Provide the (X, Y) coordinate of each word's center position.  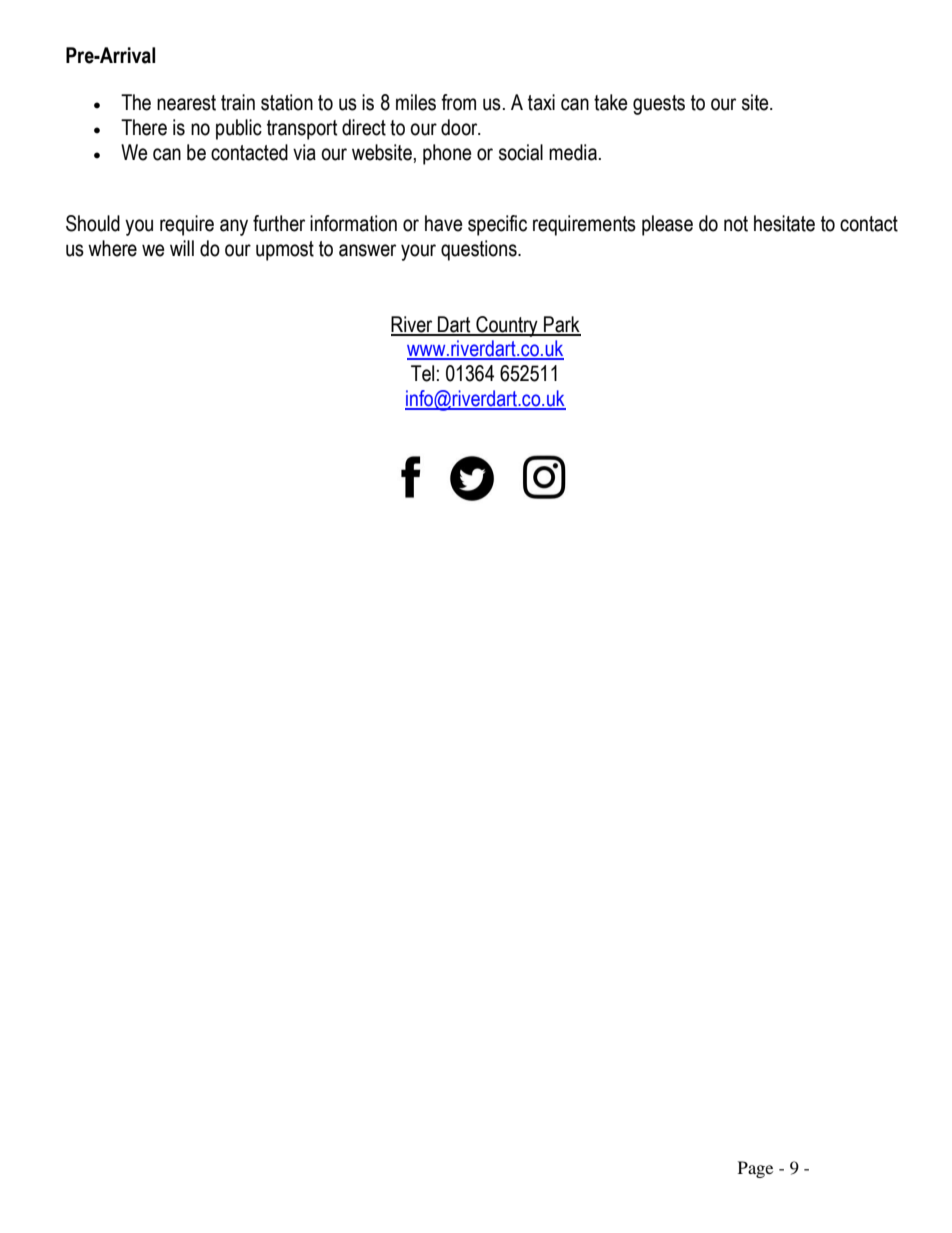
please (667, 225)
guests (659, 105)
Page (755, 1169)
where (112, 248)
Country (507, 326)
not (736, 224)
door (460, 127)
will (182, 248)
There (144, 127)
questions (480, 250)
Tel (422, 373)
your (418, 252)
